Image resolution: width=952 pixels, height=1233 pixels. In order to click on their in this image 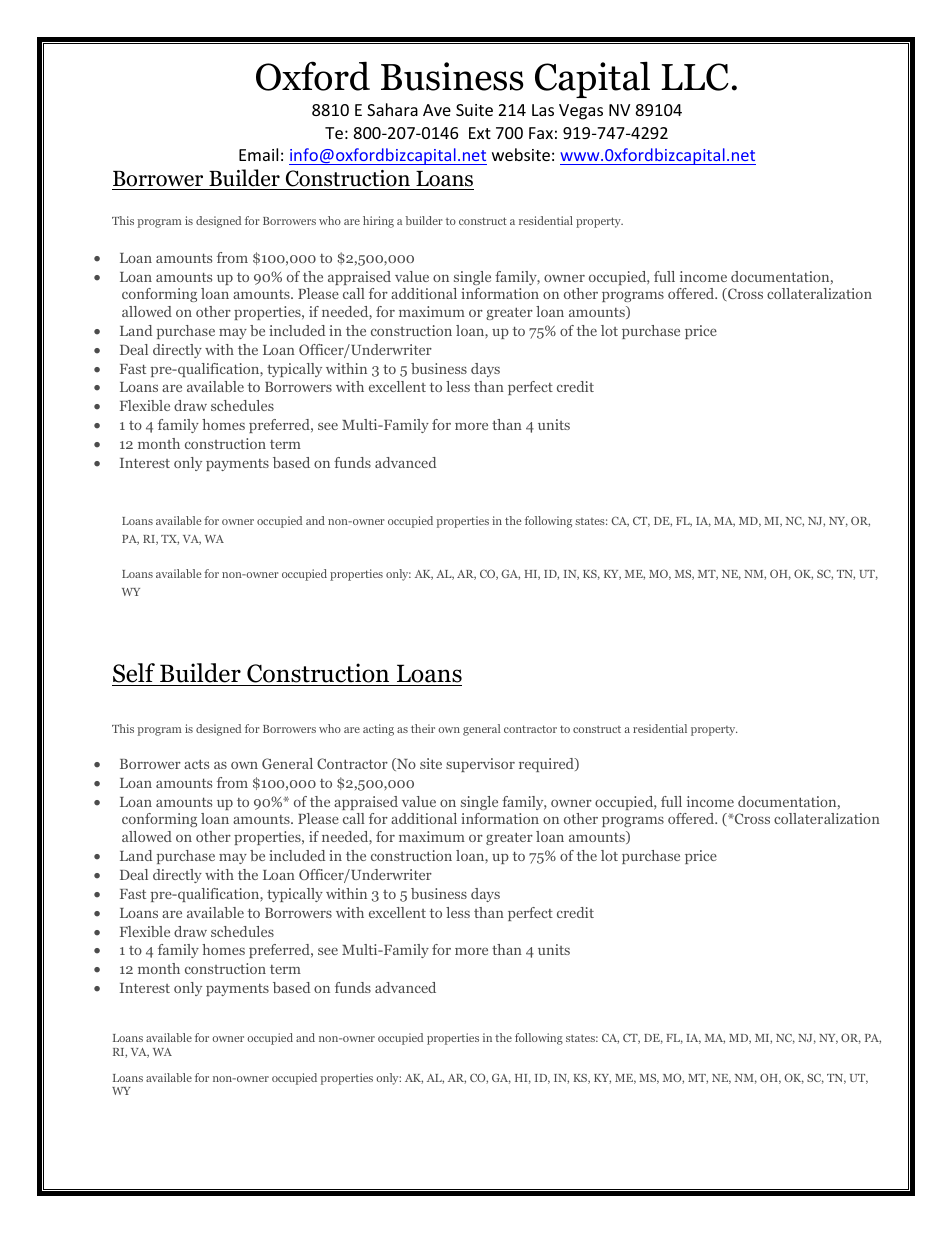, I will do `click(423, 728)`.
